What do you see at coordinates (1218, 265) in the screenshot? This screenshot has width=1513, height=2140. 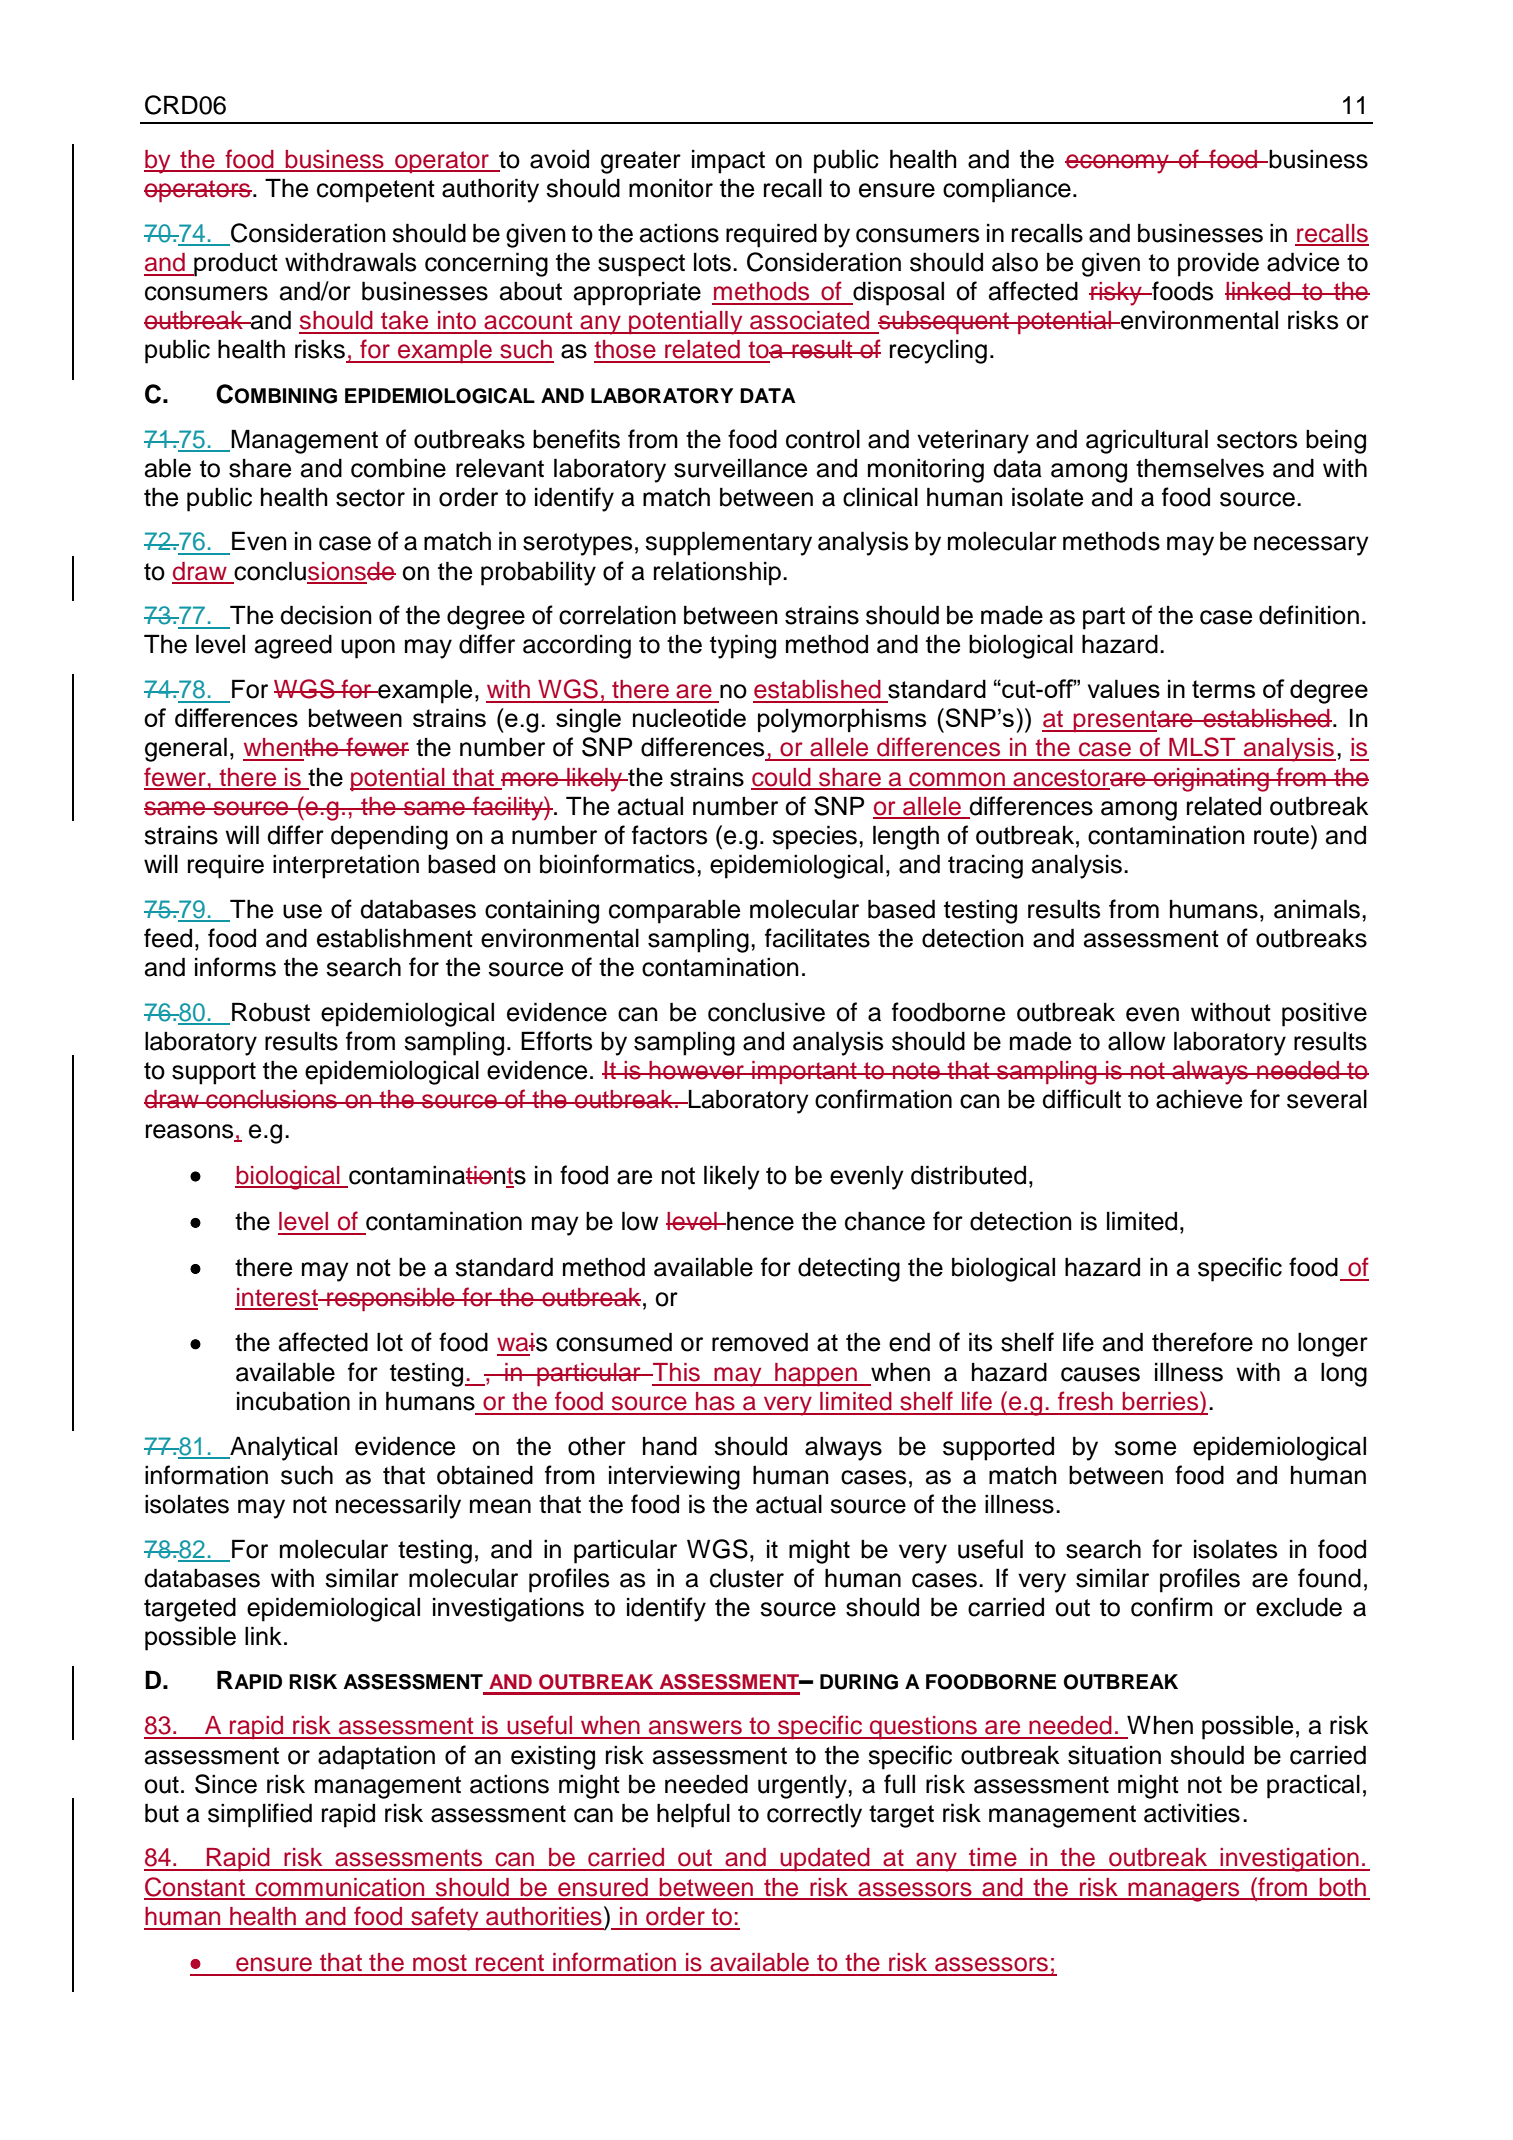 I see `provide` at bounding box center [1218, 265].
